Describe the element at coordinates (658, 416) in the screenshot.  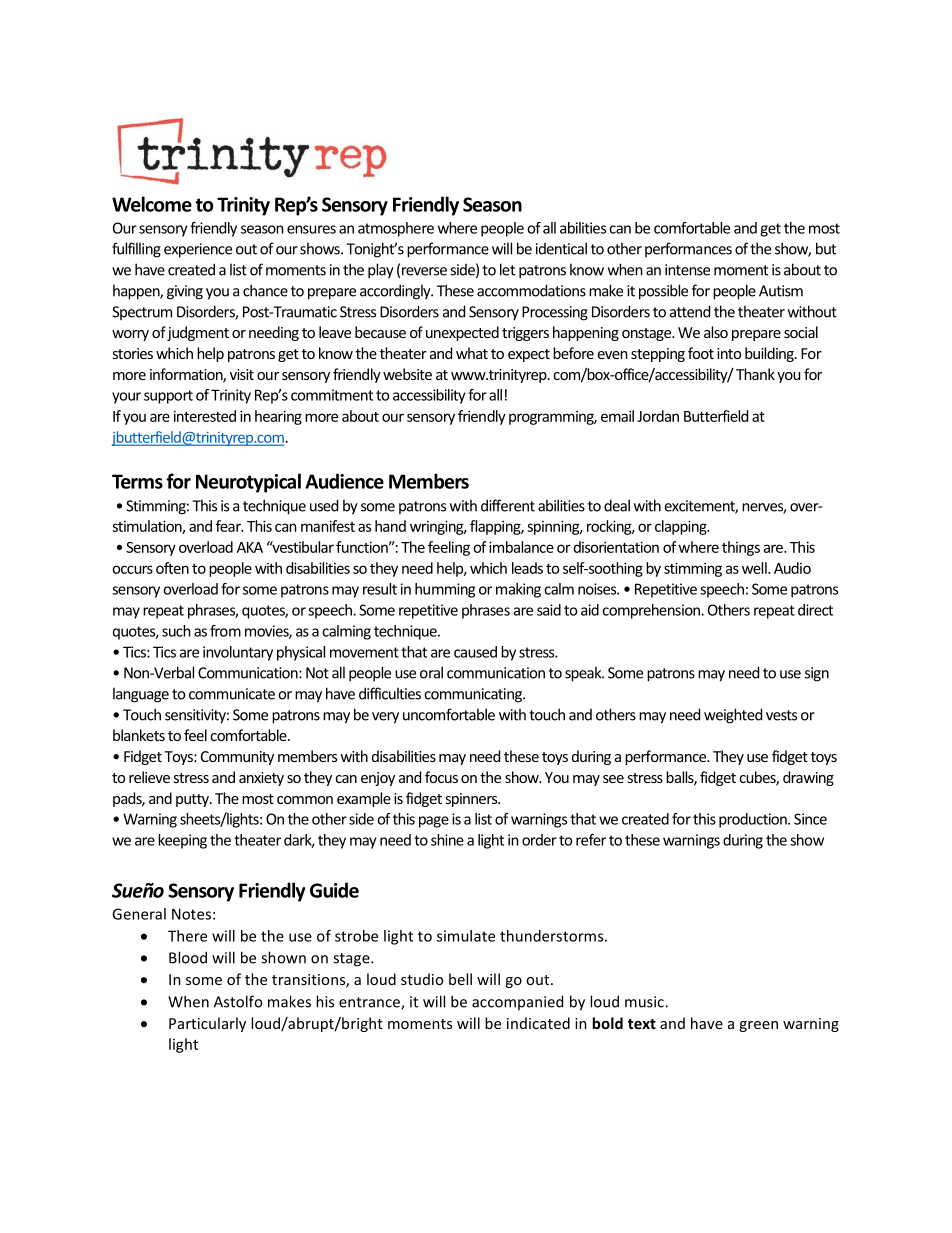
I see `Jordan` at that location.
